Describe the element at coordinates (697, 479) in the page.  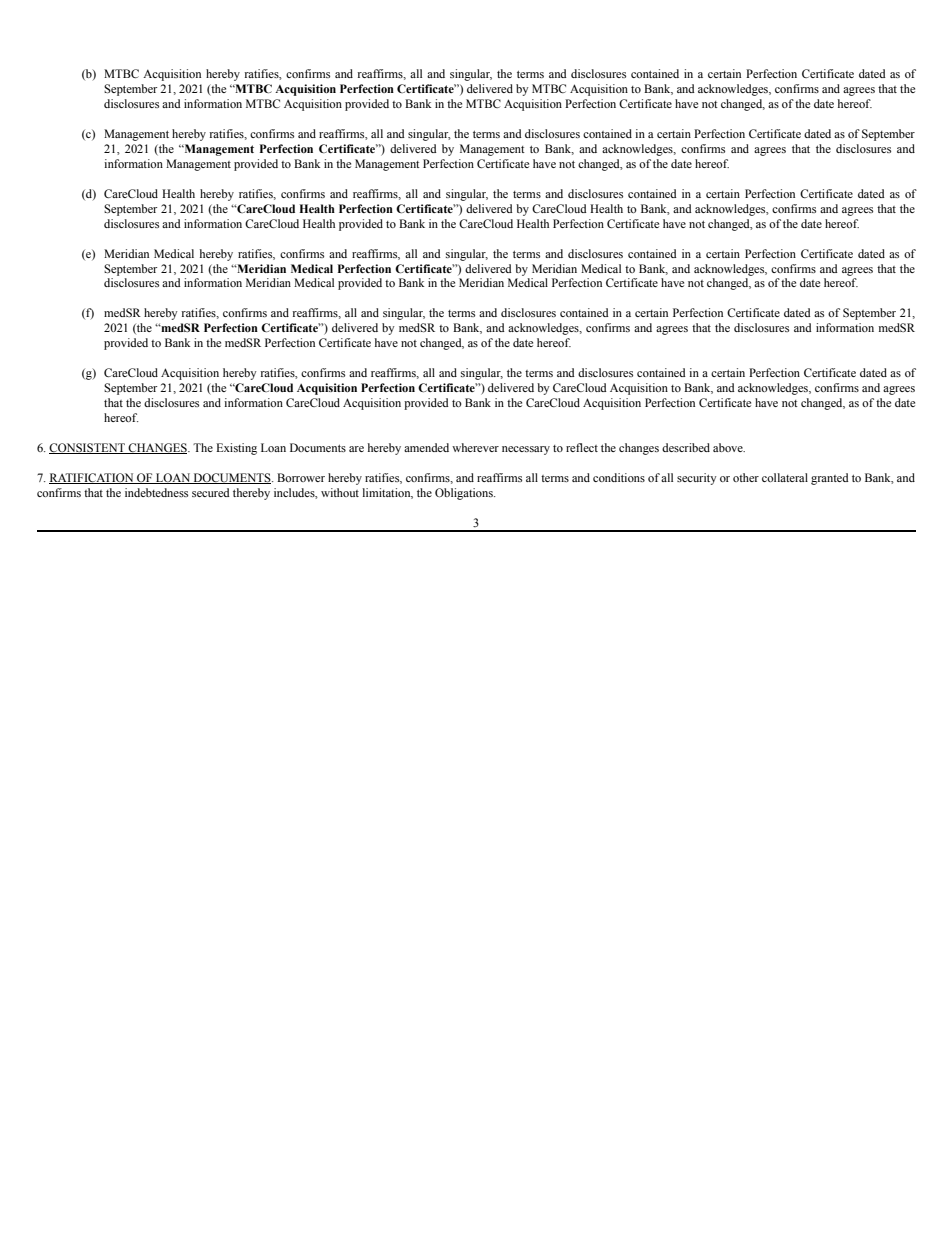
I see `security` at that location.
